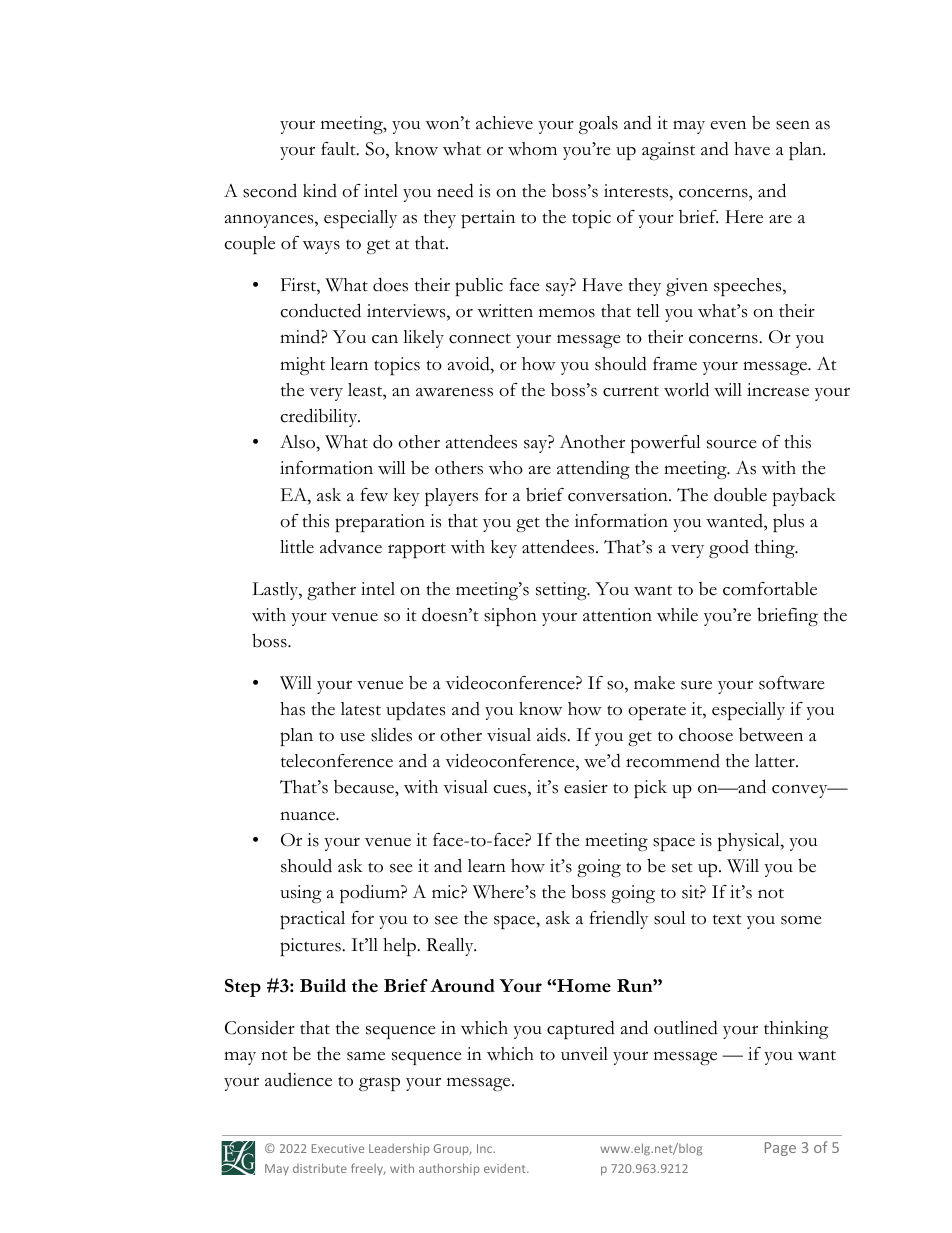 Image resolution: width=952 pixels, height=1233 pixels. What do you see at coordinates (338, 1148) in the image?
I see `Executive` at bounding box center [338, 1148].
